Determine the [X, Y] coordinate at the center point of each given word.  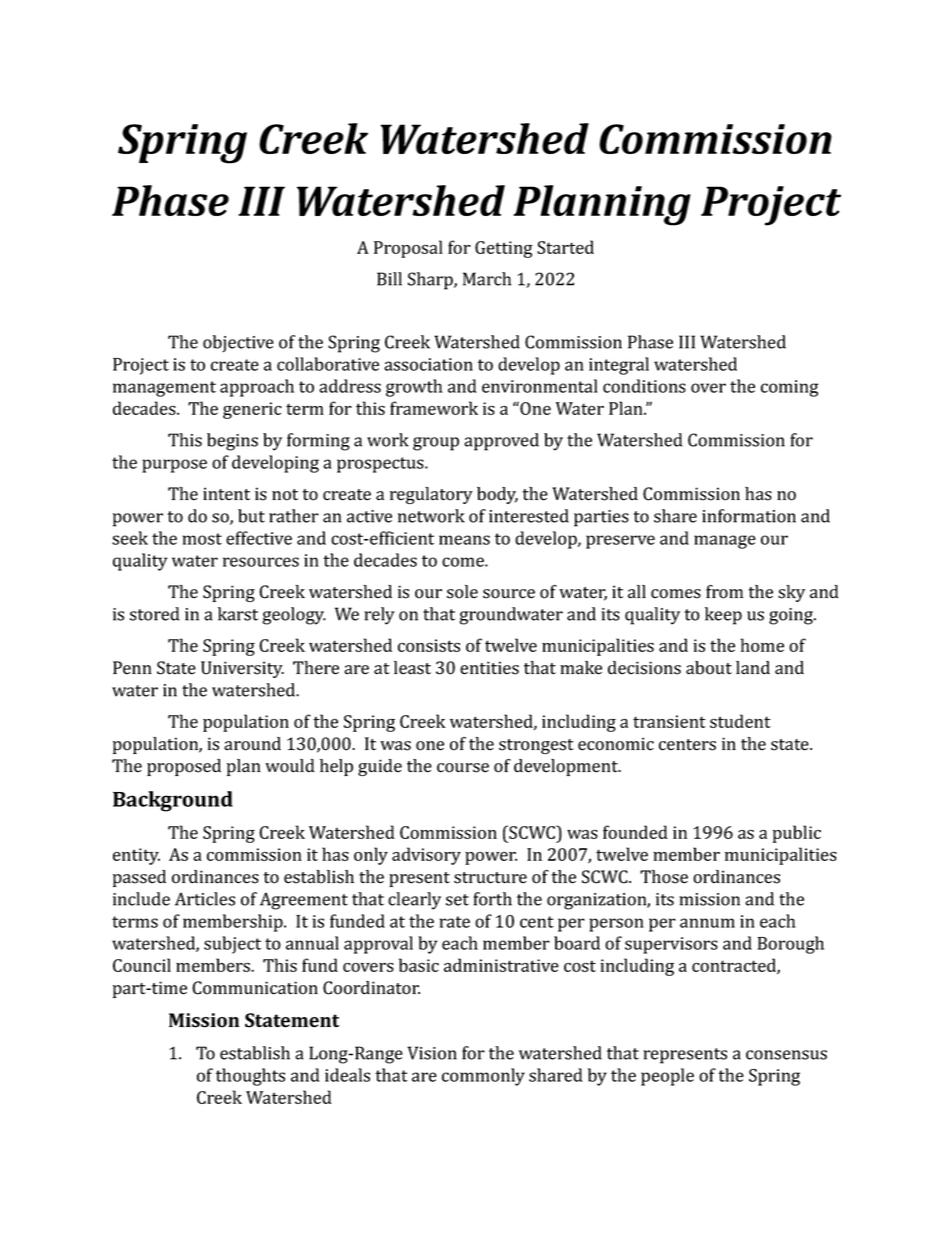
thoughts [250, 1077]
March [487, 279]
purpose [174, 466]
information [749, 516]
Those [664, 877]
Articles [205, 899]
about [709, 668]
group [436, 444]
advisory [426, 856]
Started [565, 247]
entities [489, 668]
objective [238, 343]
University [242, 669]
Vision [432, 1053]
